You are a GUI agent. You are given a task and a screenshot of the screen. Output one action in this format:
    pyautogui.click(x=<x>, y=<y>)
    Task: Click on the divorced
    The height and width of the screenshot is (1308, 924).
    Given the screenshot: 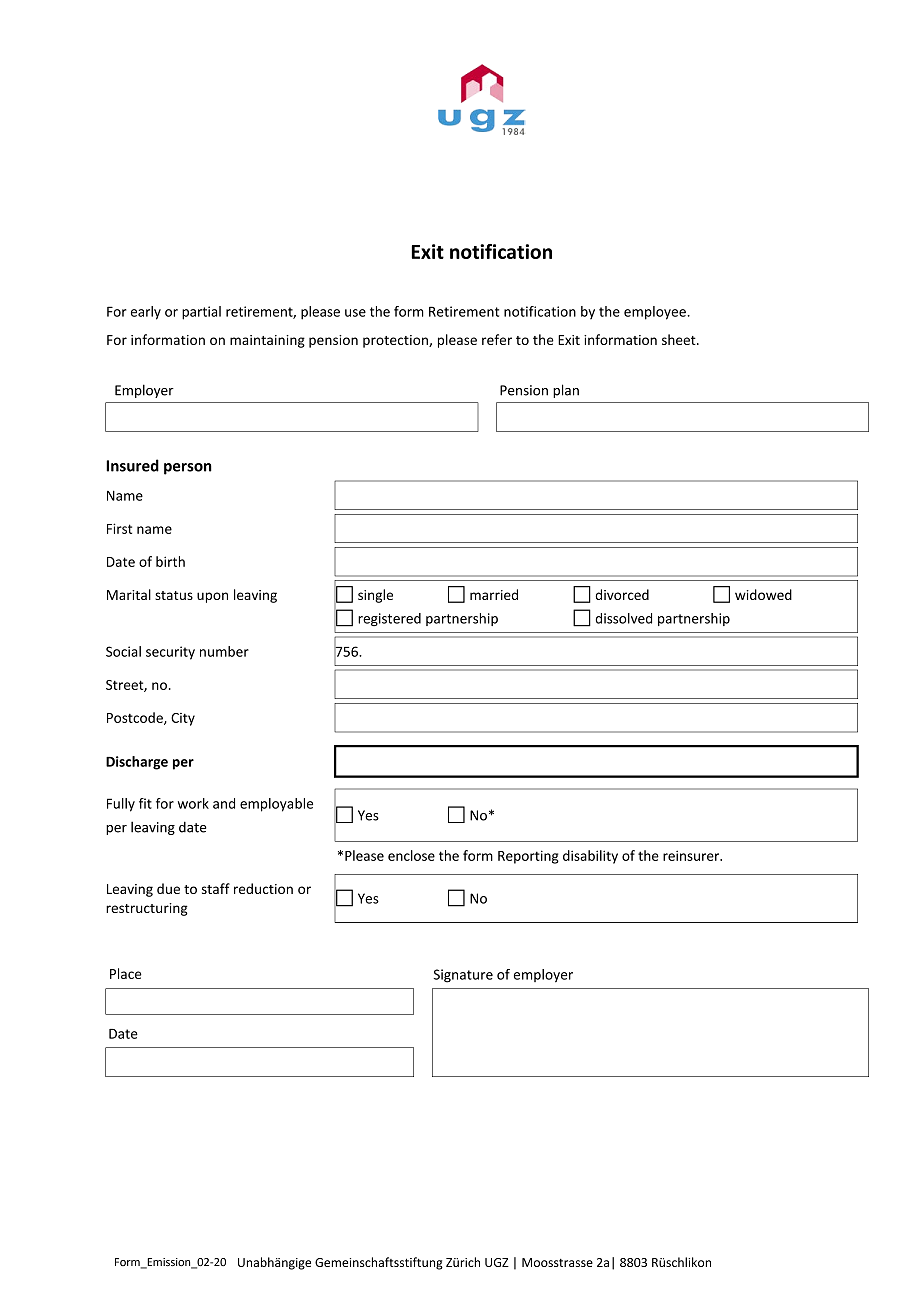 What is the action you would take?
    pyautogui.click(x=622, y=594)
